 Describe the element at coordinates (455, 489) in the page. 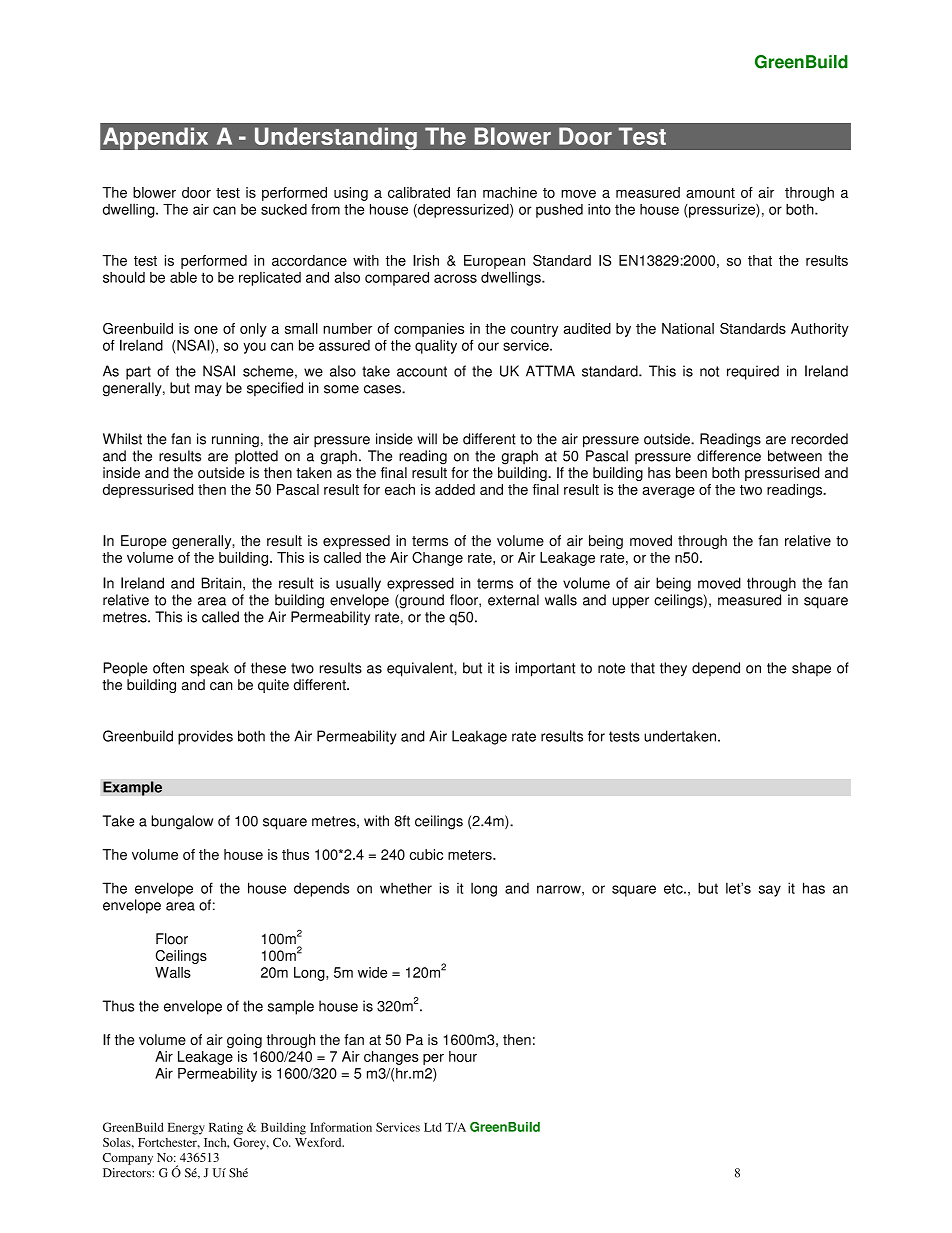

I see `added` at that location.
